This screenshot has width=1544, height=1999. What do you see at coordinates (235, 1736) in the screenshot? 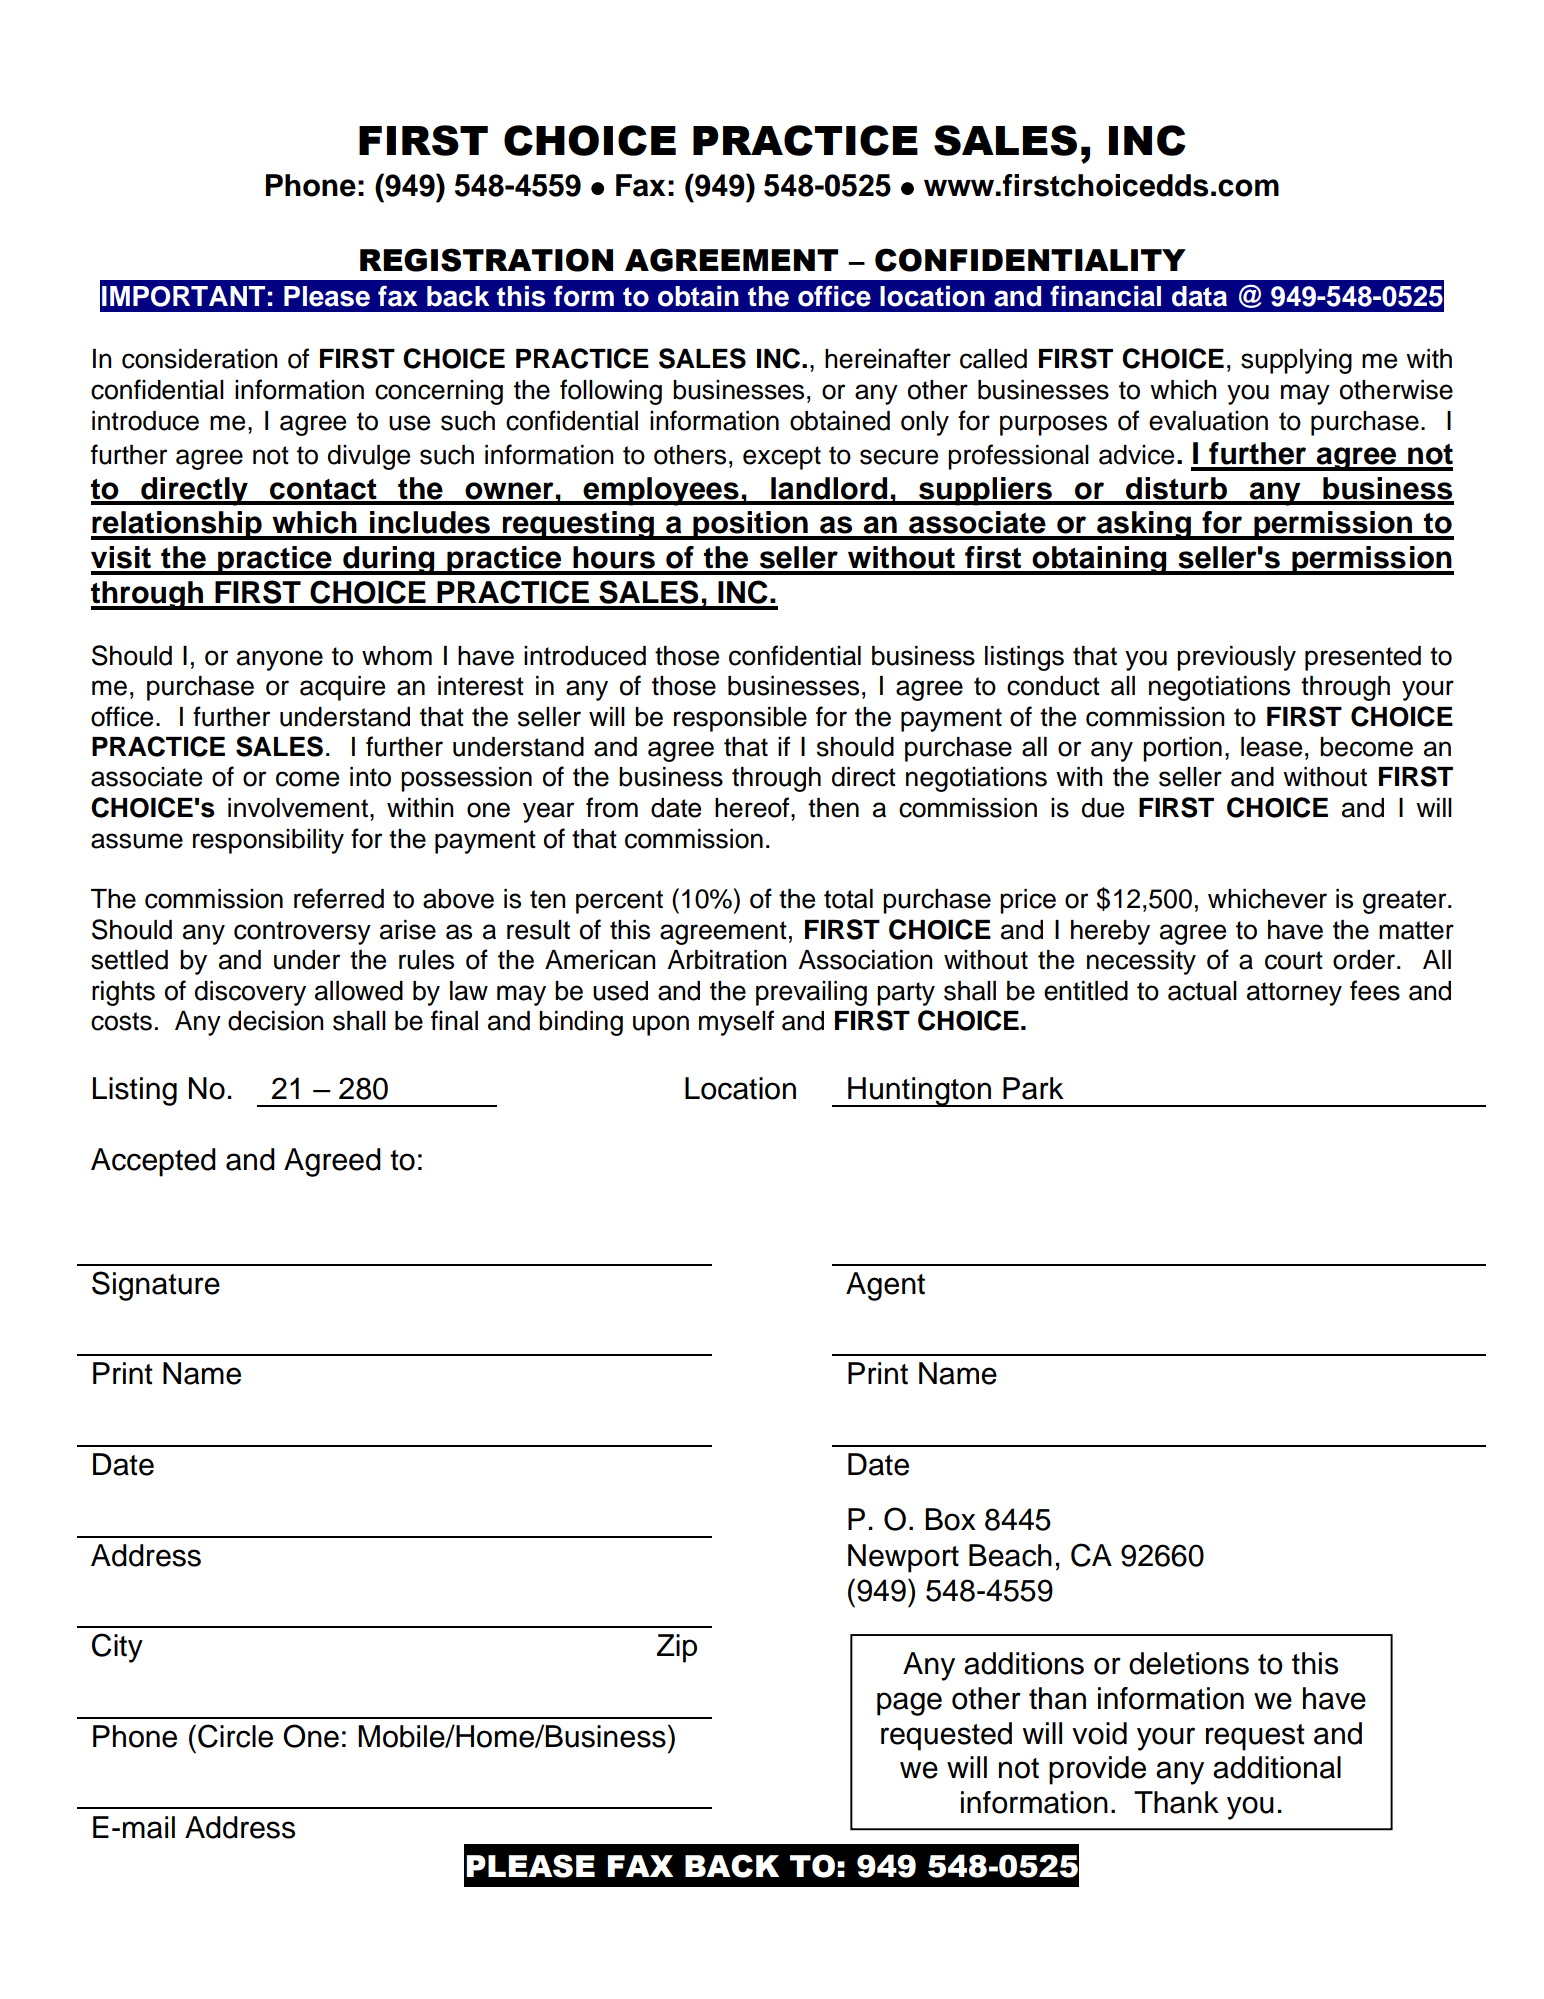
I see `Circle` at bounding box center [235, 1736].
